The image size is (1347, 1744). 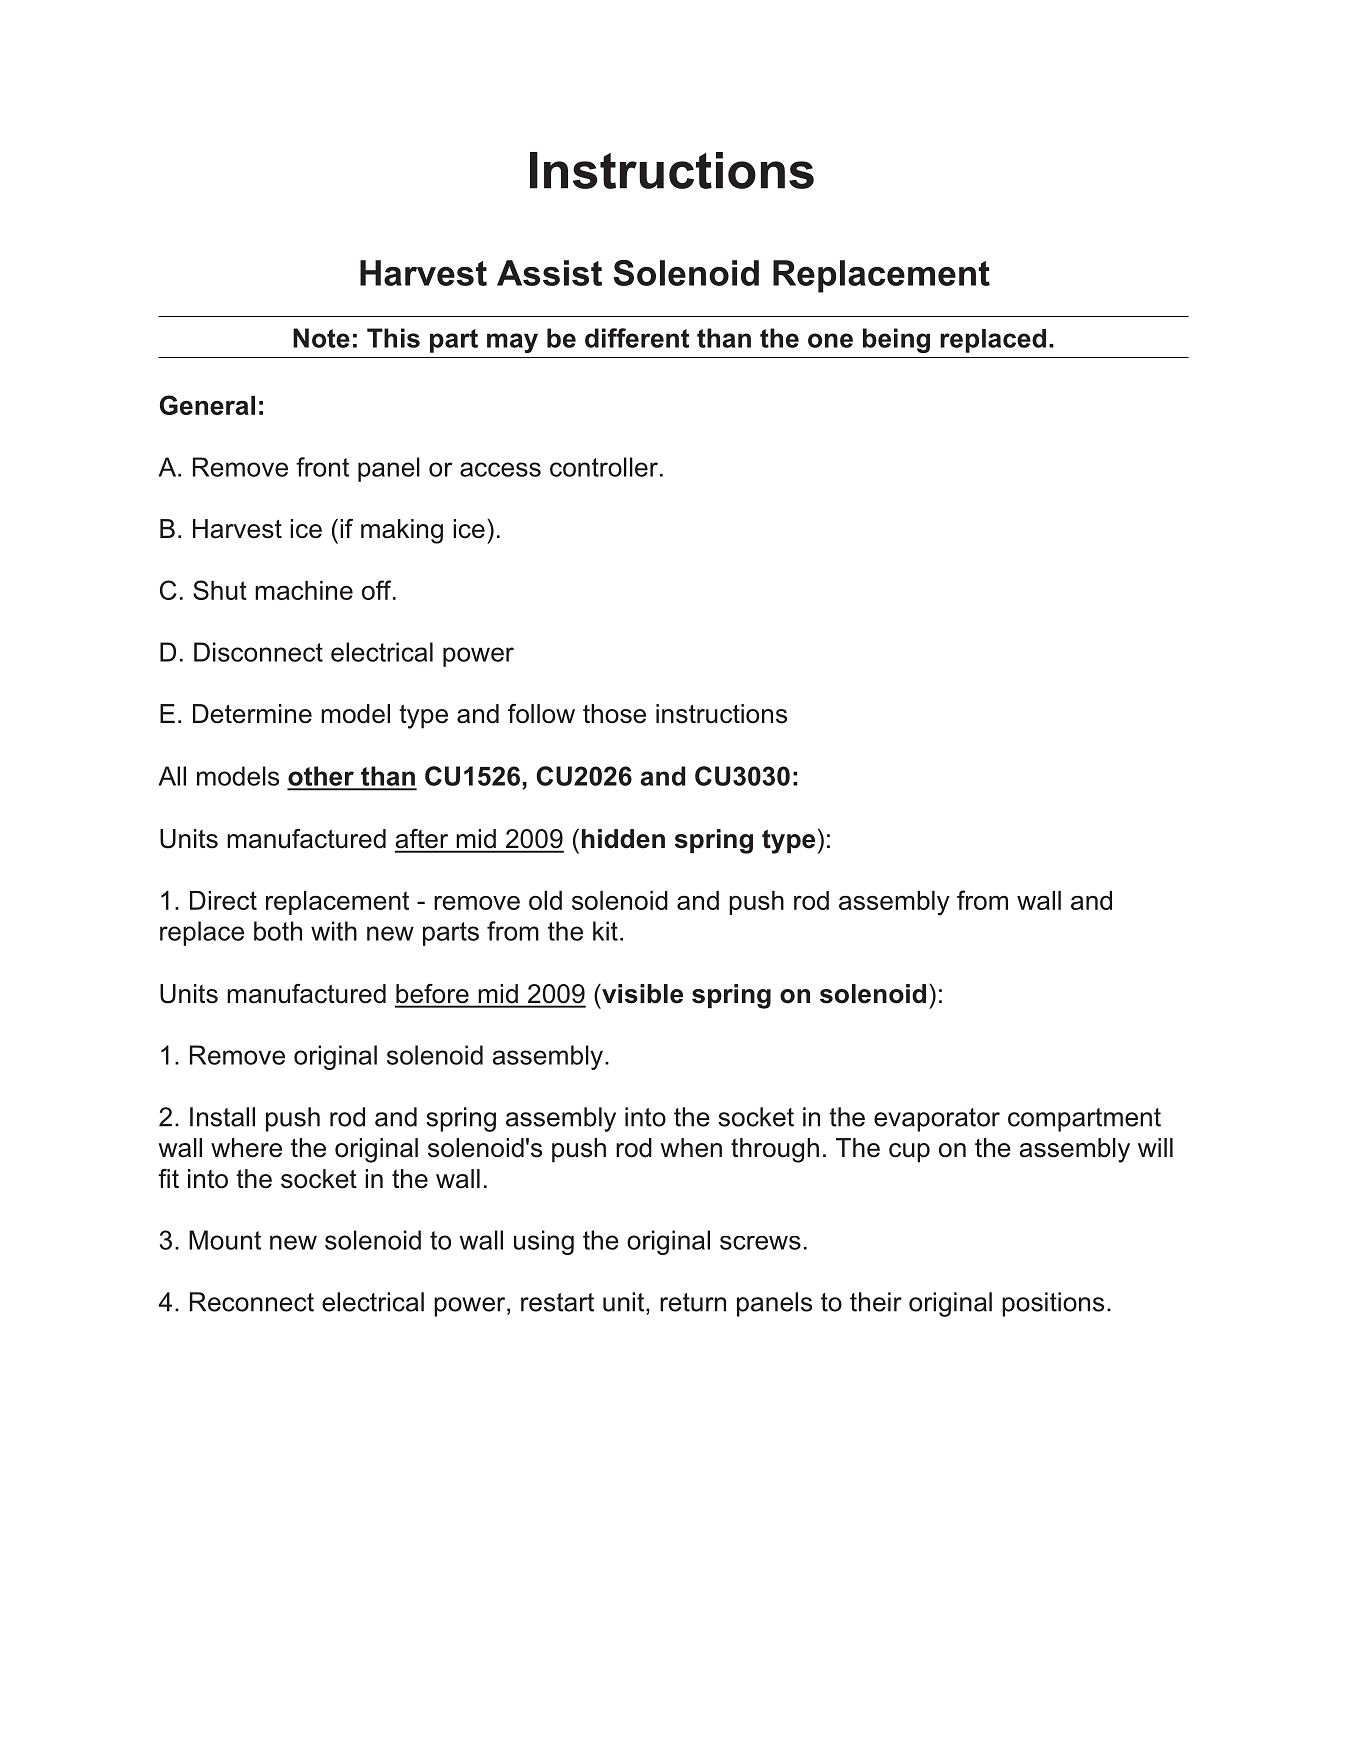 What do you see at coordinates (321, 338) in the screenshot?
I see `Note` at bounding box center [321, 338].
